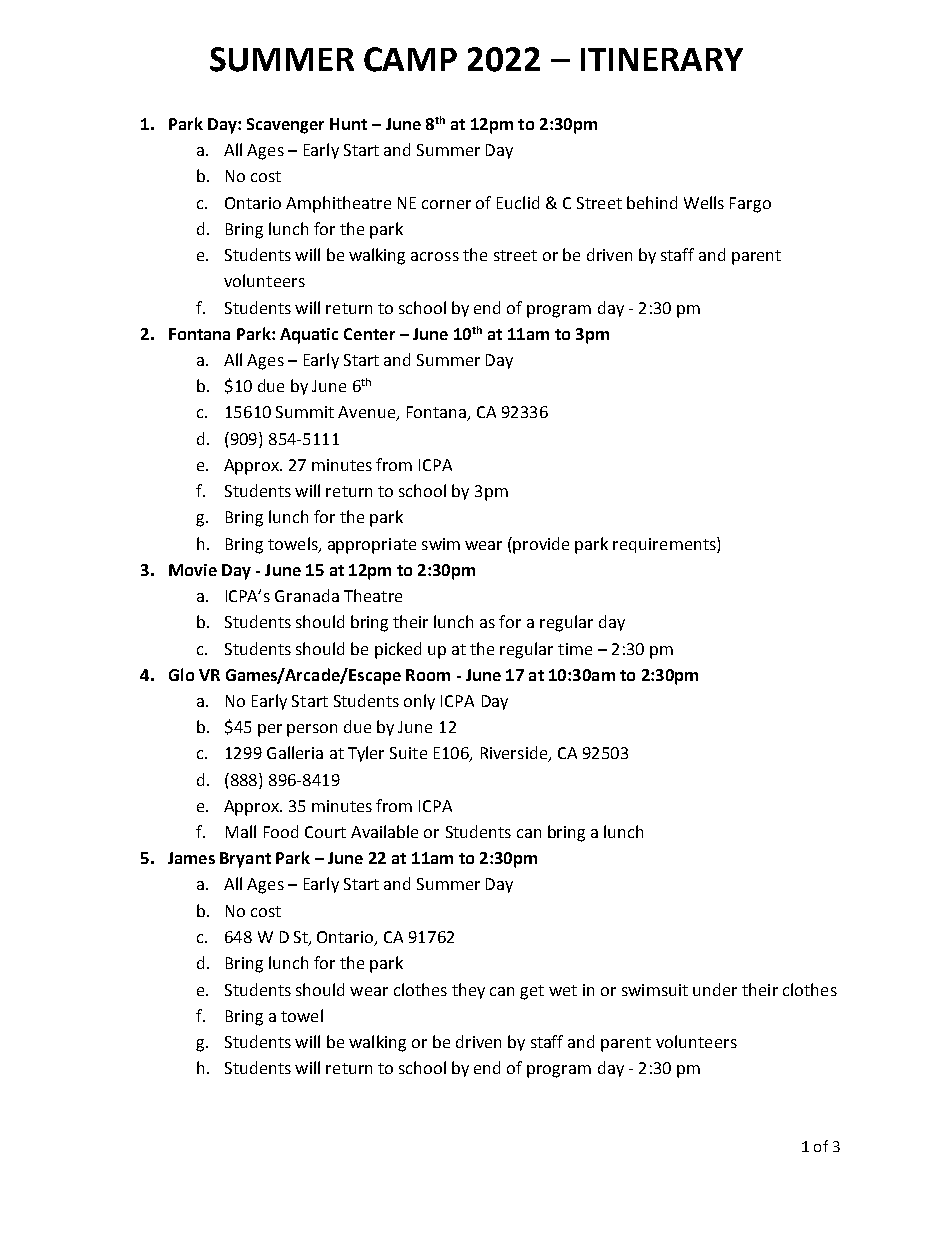 Image resolution: width=952 pixels, height=1233 pixels. I want to click on ITINERARY, so click(662, 59).
